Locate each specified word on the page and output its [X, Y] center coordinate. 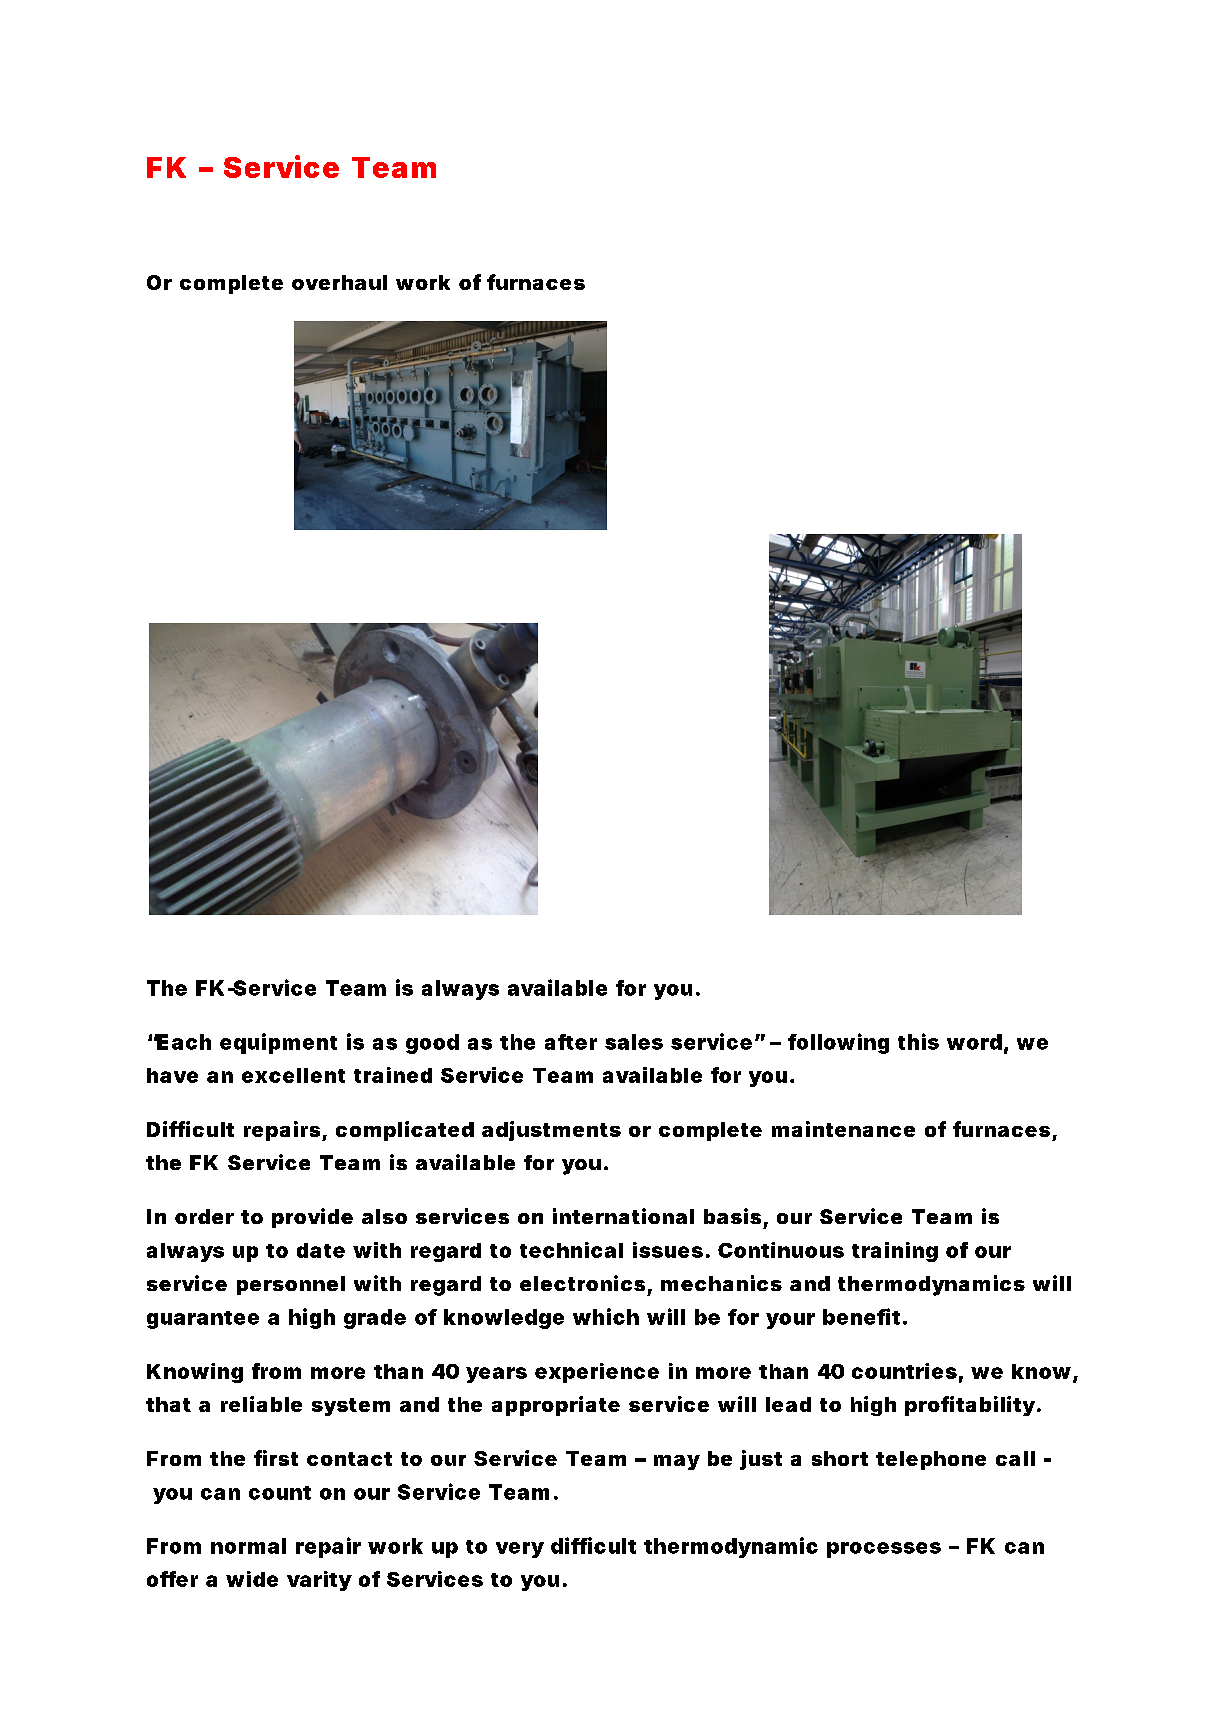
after [571, 1042]
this [918, 1041]
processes [884, 1550]
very [520, 1550]
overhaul [339, 282]
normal [248, 1546]
